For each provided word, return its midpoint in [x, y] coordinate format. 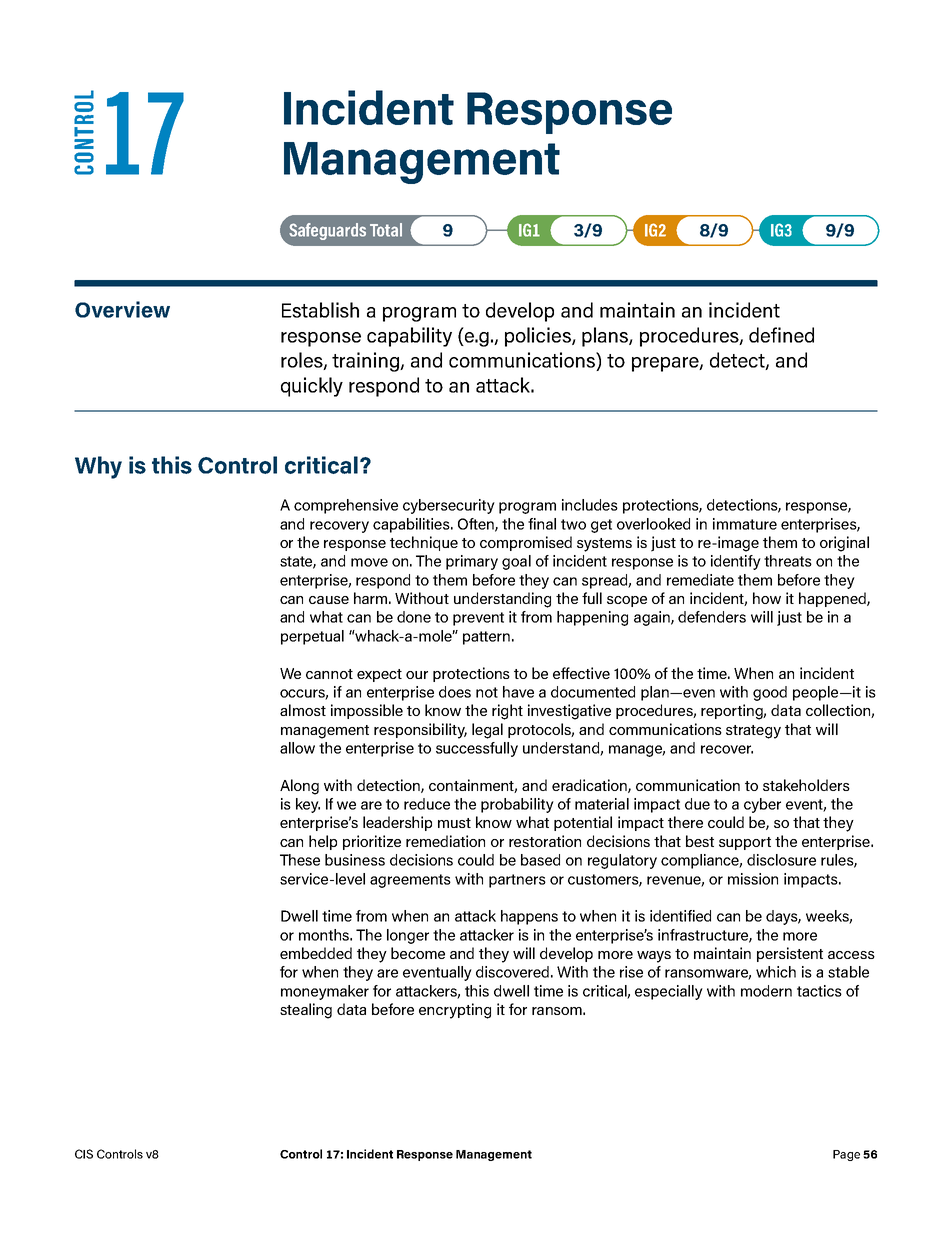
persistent [790, 954]
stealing [306, 1011]
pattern [486, 638]
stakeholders [806, 785]
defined [781, 335]
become [418, 953]
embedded [316, 953]
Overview [122, 309]
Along [299, 787]
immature [745, 524]
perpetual [312, 637]
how [767, 598]
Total [386, 230]
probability [517, 805]
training [366, 362]
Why [98, 467]
